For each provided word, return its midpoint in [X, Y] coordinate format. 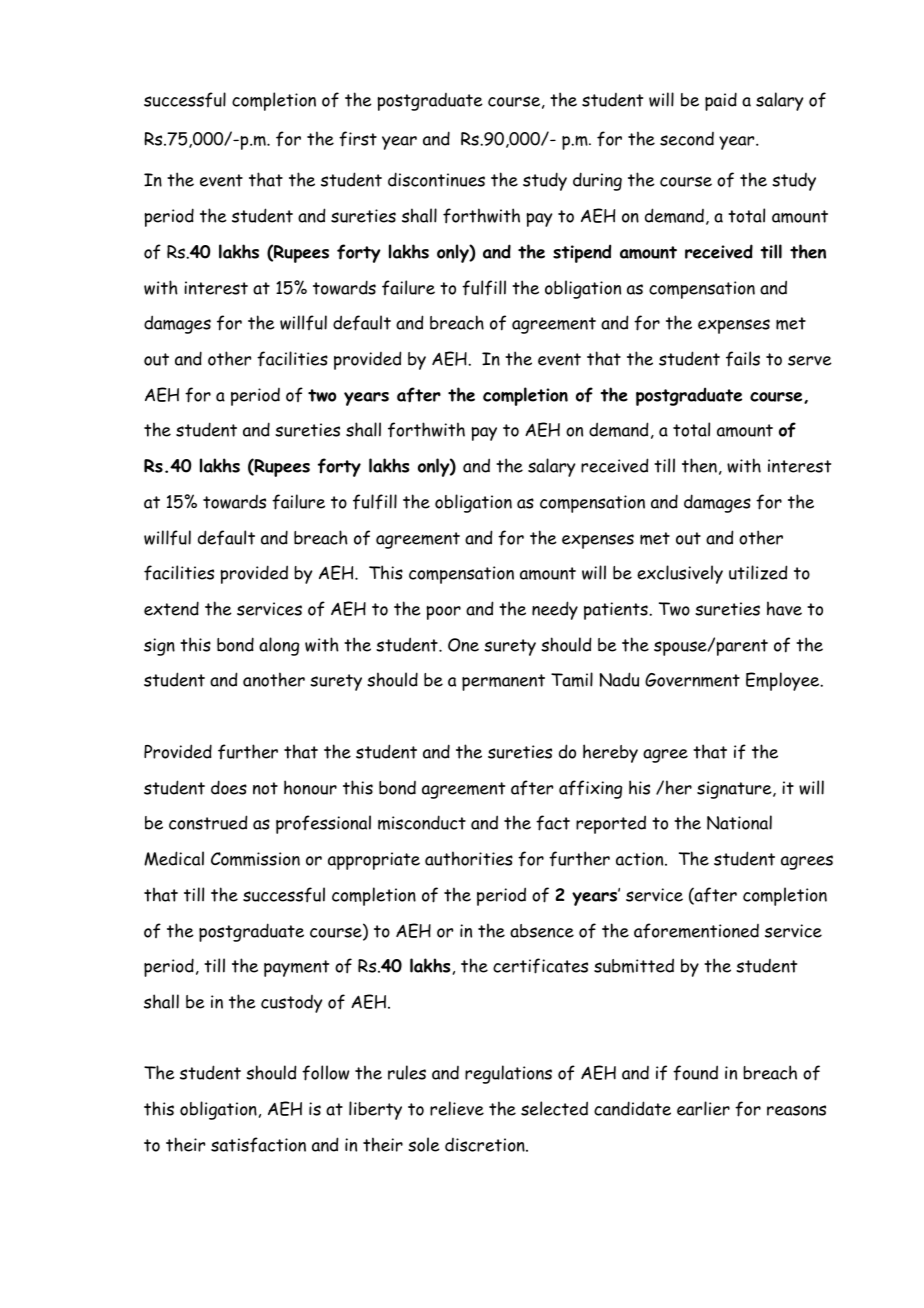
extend [171, 608]
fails [743, 359]
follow [325, 1073]
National [739, 822]
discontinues [436, 179]
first [358, 139]
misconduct [422, 822]
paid [721, 101]
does [229, 787]
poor [443, 613]
